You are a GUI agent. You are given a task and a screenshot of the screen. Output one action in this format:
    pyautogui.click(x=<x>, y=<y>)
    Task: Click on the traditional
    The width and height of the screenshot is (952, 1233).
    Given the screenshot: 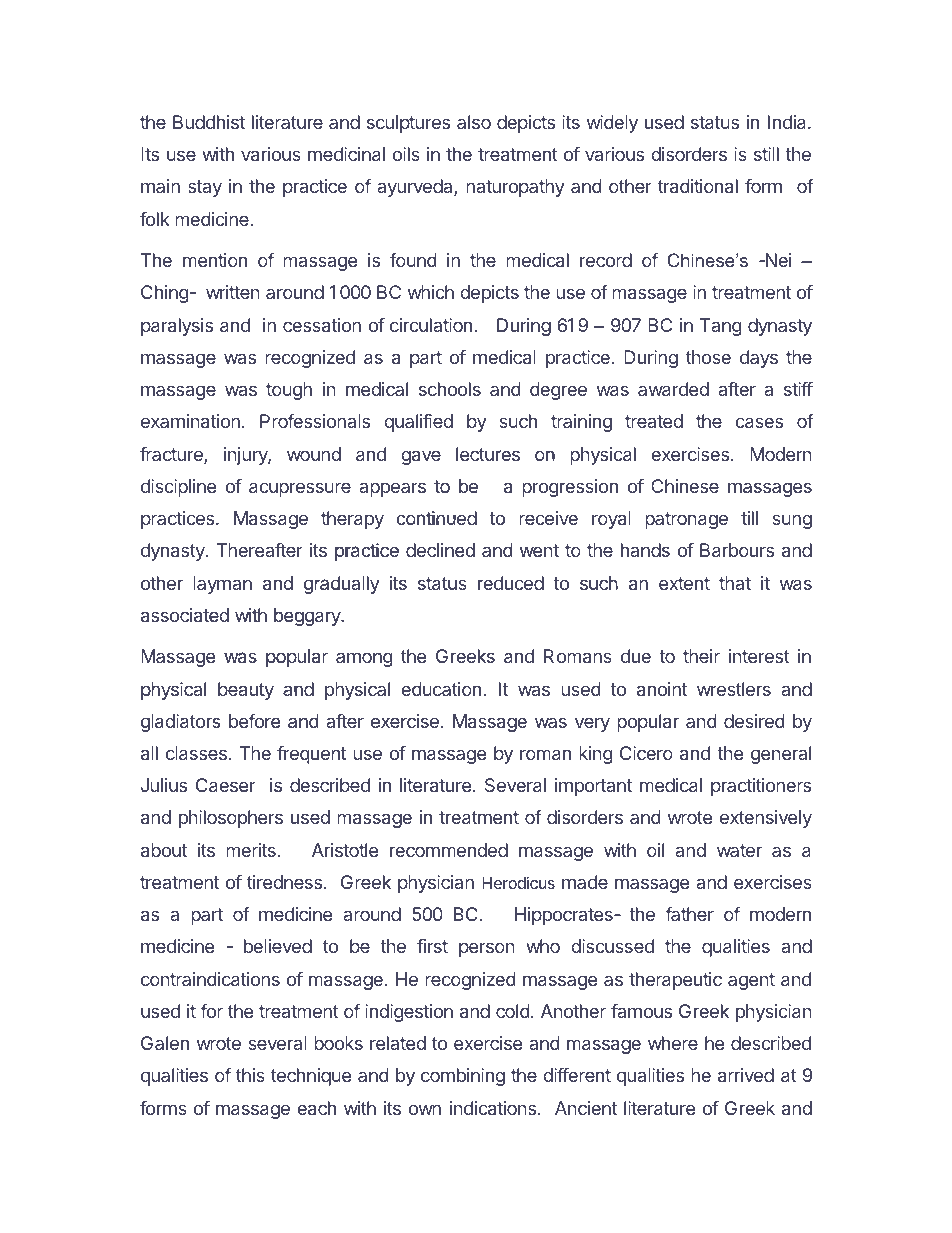 What is the action you would take?
    pyautogui.click(x=698, y=186)
